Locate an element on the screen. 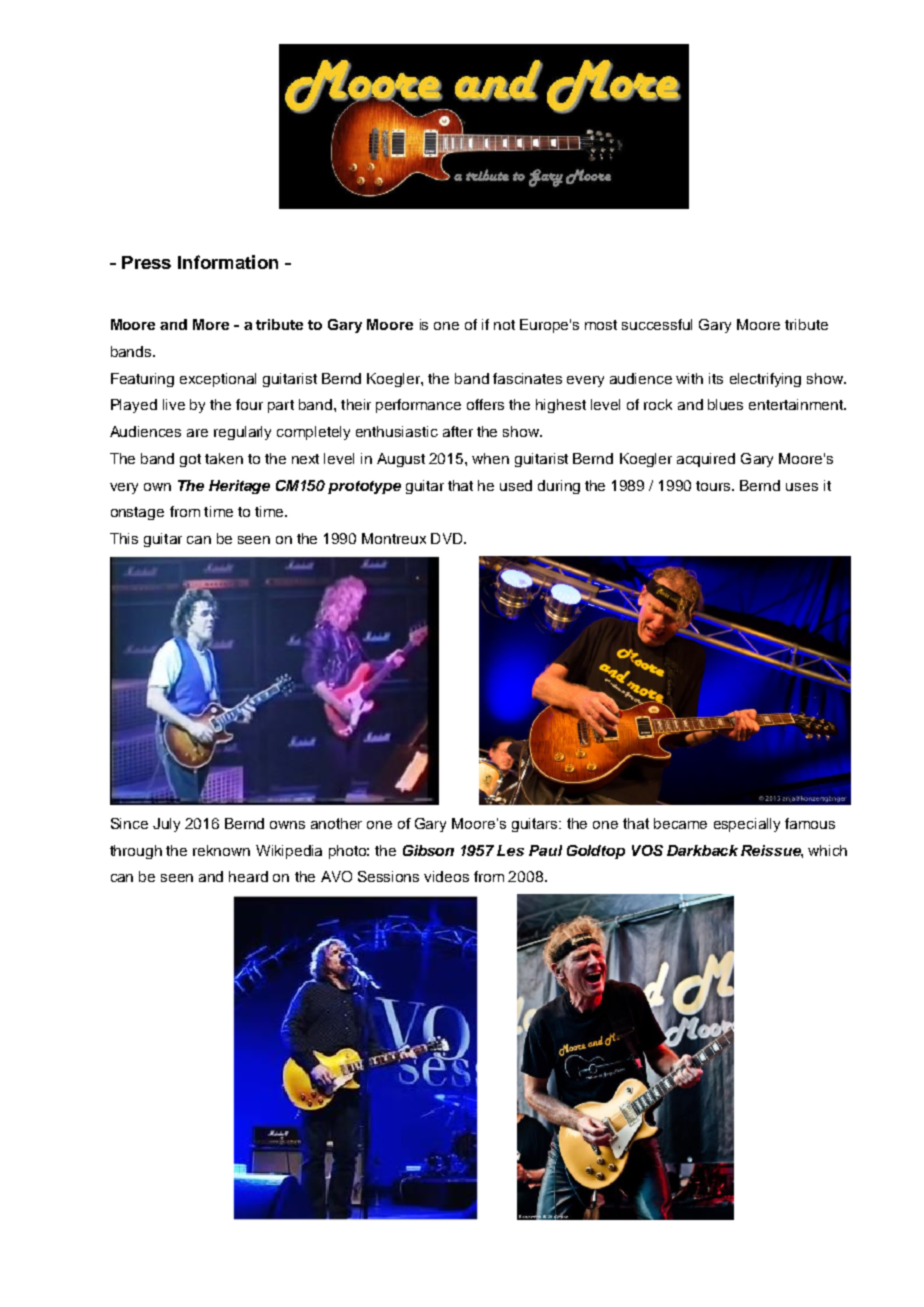  This is located at coordinates (124, 538).
